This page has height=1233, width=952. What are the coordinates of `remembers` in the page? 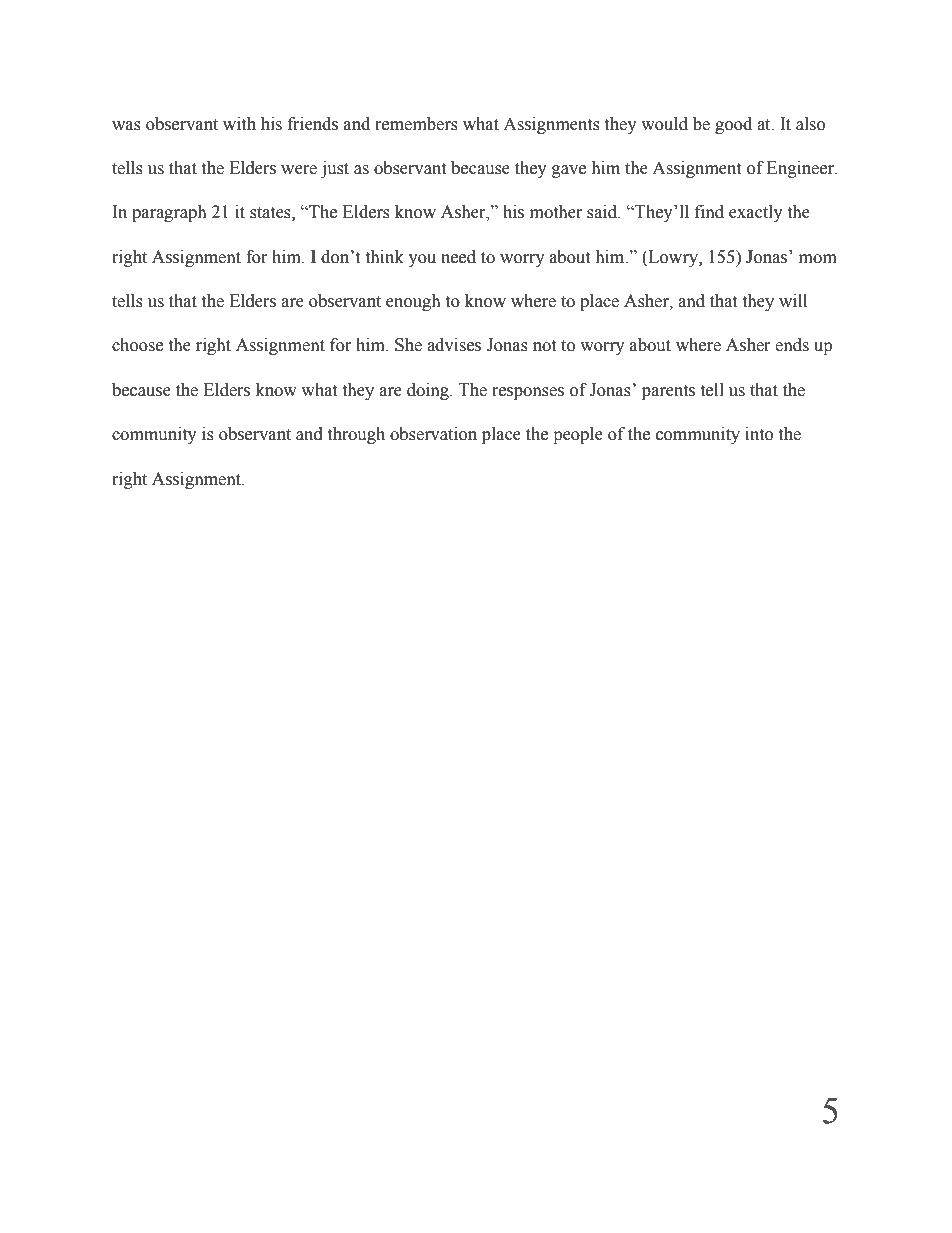 It's located at (416, 124).
